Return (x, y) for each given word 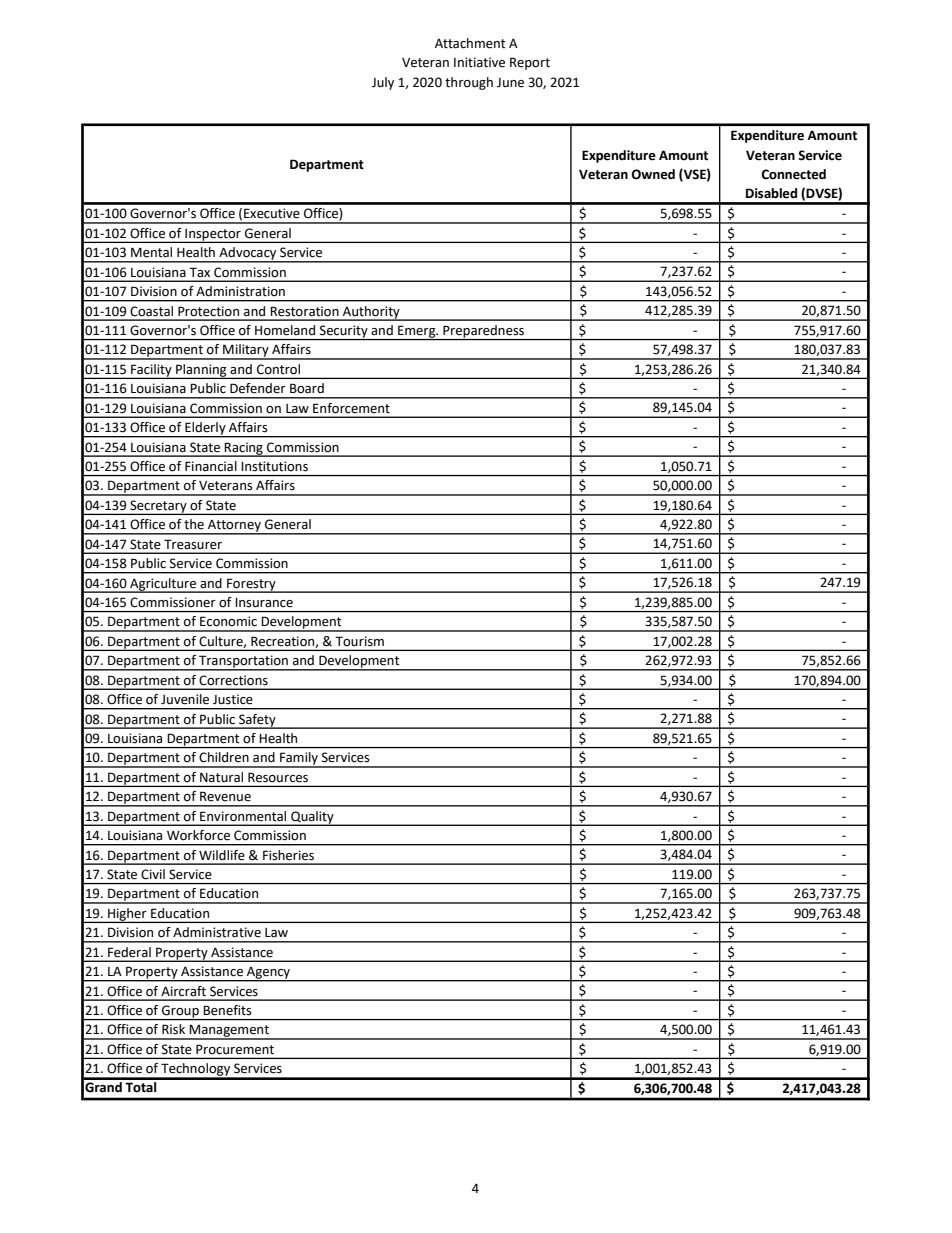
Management (229, 1032)
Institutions (275, 466)
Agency (269, 974)
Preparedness (484, 332)
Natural (221, 777)
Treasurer (193, 544)
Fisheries (288, 855)
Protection (208, 311)
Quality (312, 818)
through (469, 83)
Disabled (771, 193)
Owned (653, 174)
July (383, 83)
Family (299, 759)
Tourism (359, 641)
